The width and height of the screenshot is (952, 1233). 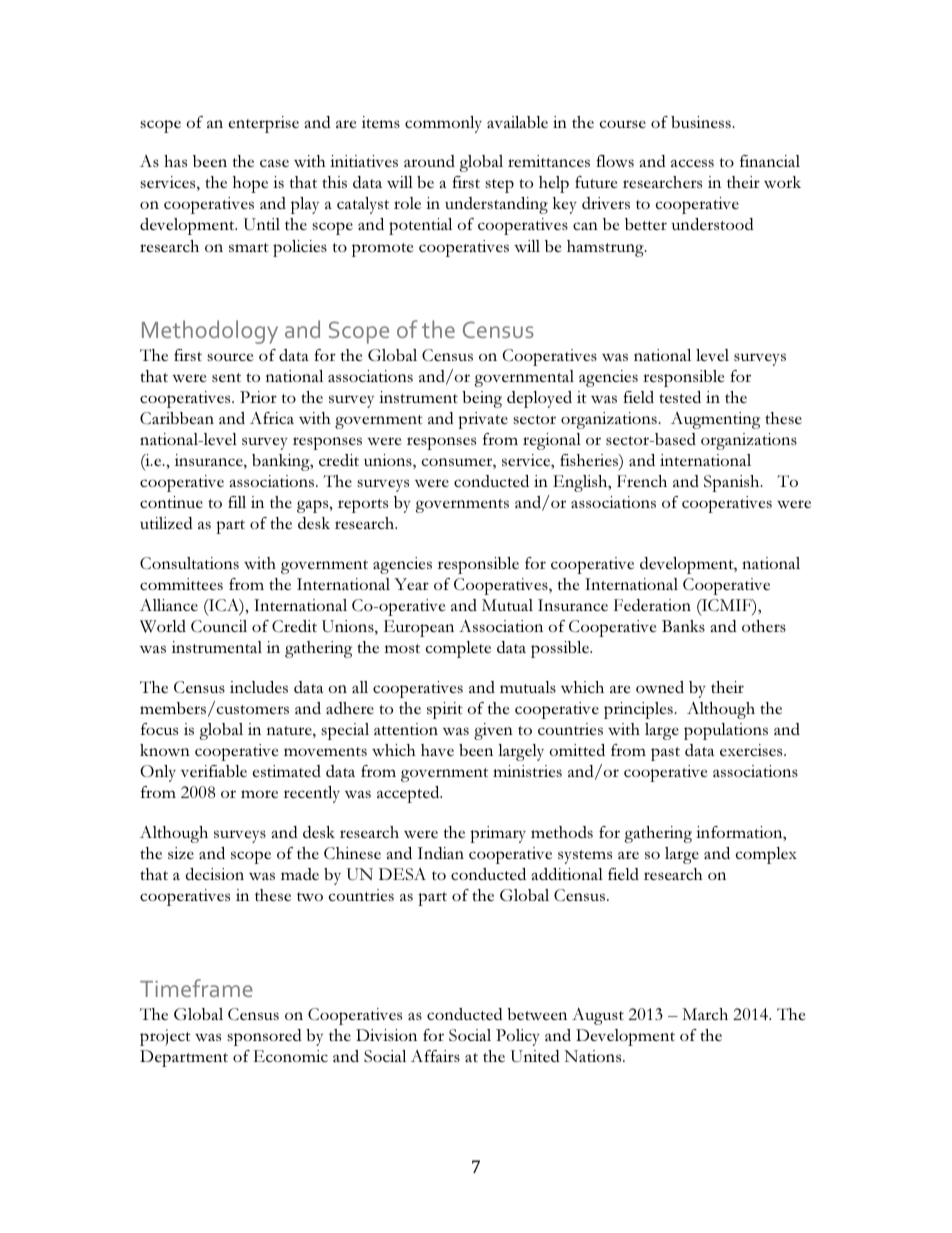 What do you see at coordinates (274, 163) in the screenshot?
I see `case` at bounding box center [274, 163].
